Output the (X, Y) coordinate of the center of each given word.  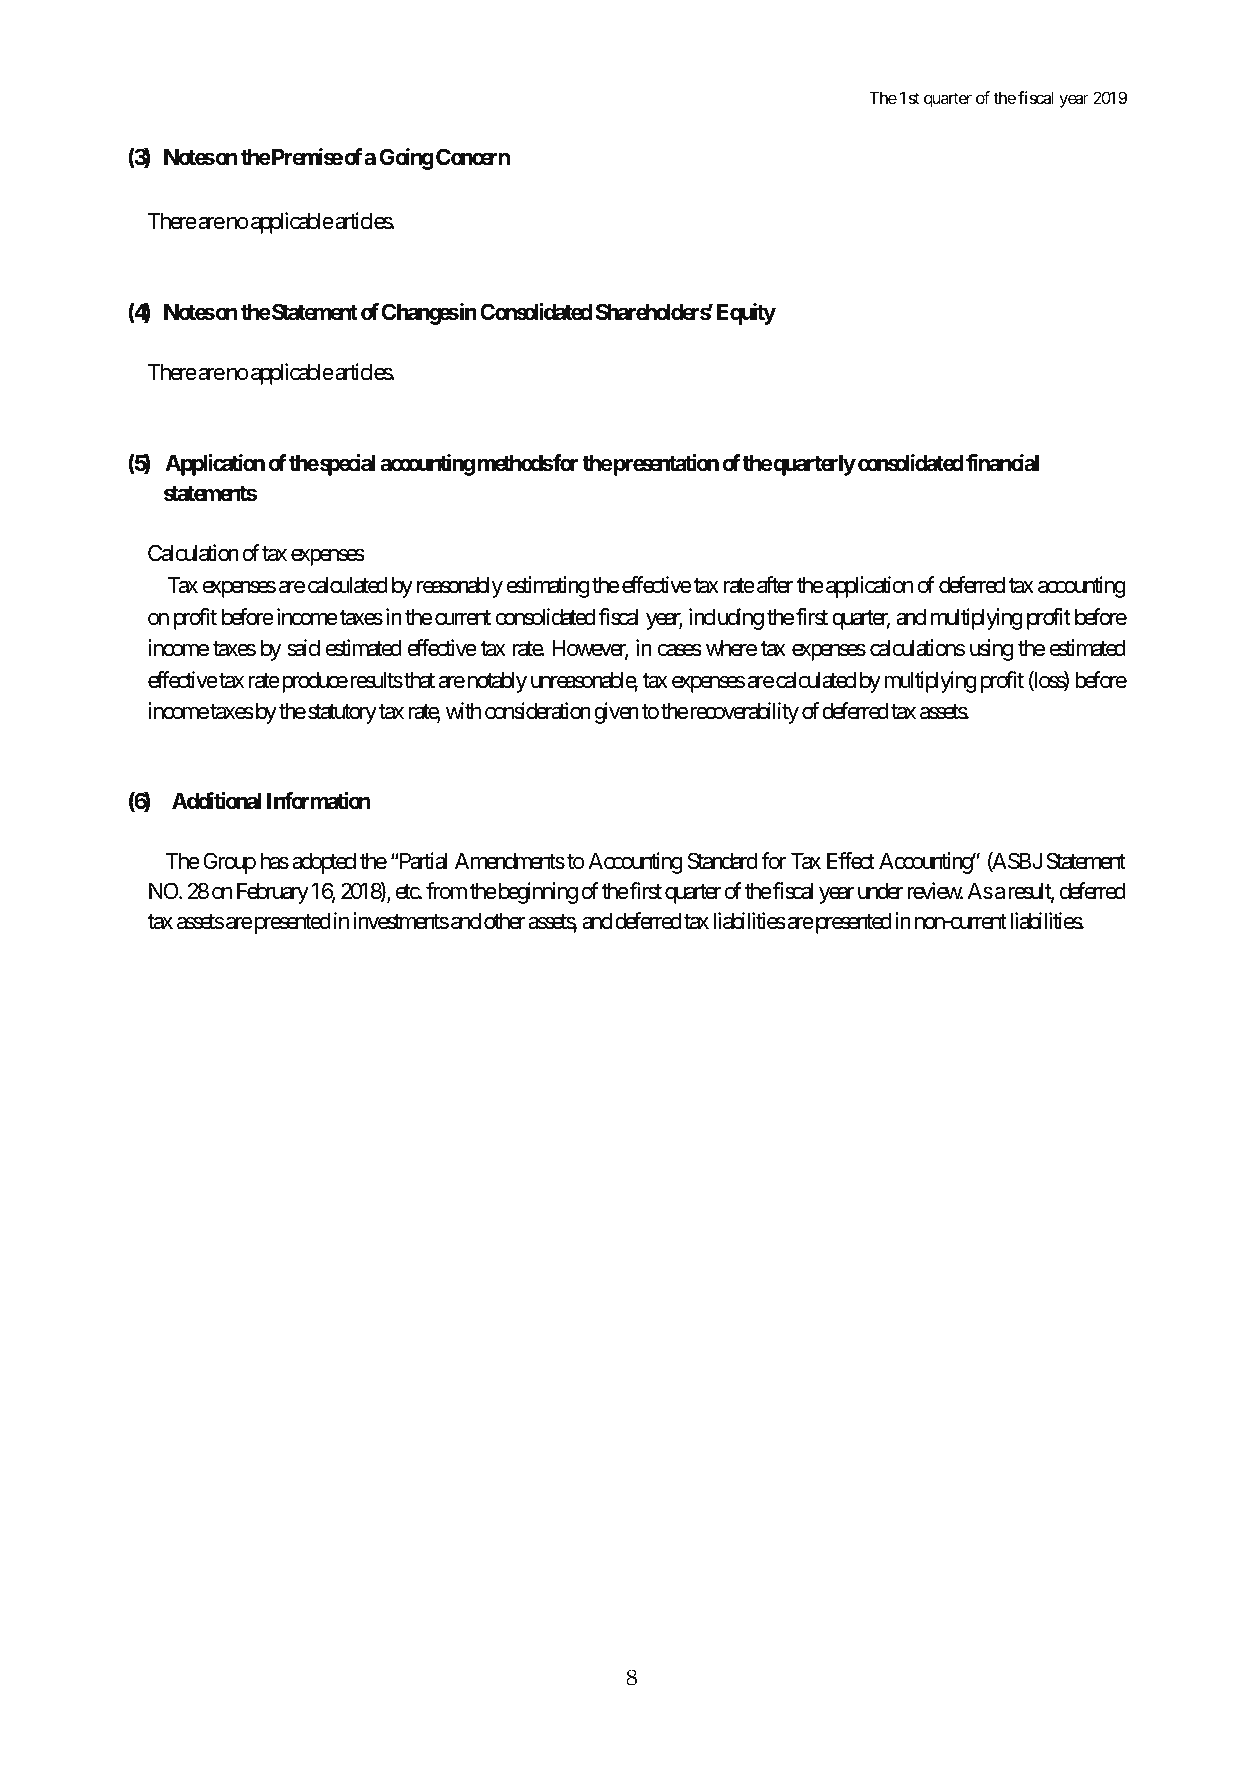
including (726, 619)
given (616, 713)
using (991, 650)
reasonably (460, 587)
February (273, 893)
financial (1002, 463)
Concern (473, 157)
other (504, 921)
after (775, 585)
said (303, 648)
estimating (548, 587)
